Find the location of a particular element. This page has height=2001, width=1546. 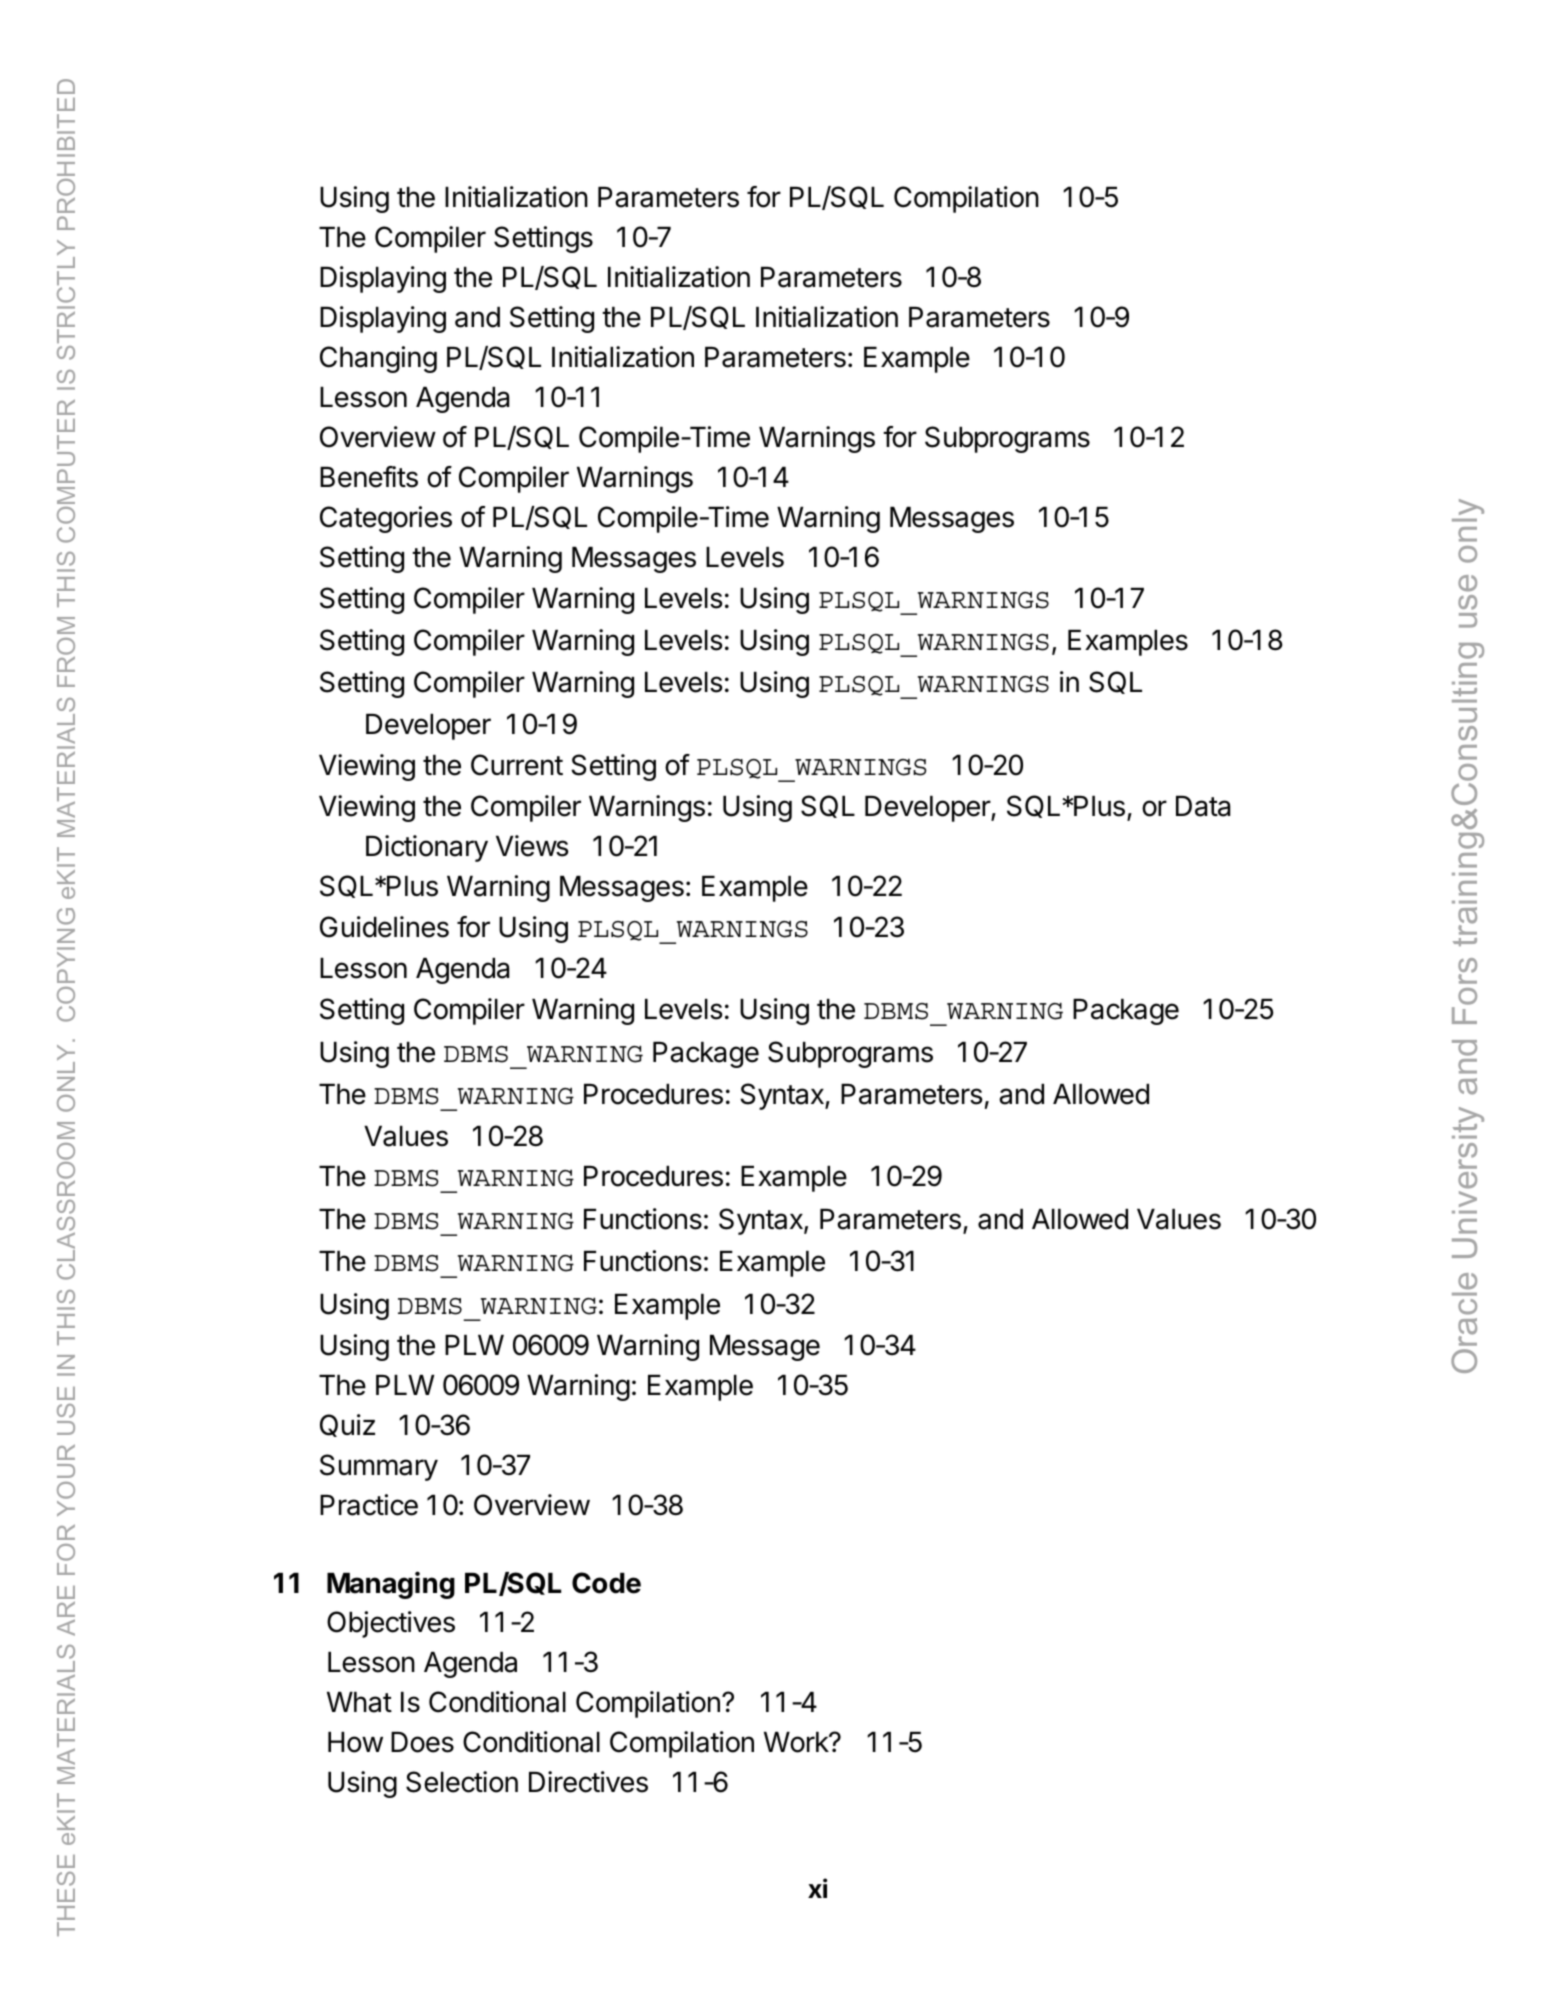

Directives is located at coordinates (588, 1782).
